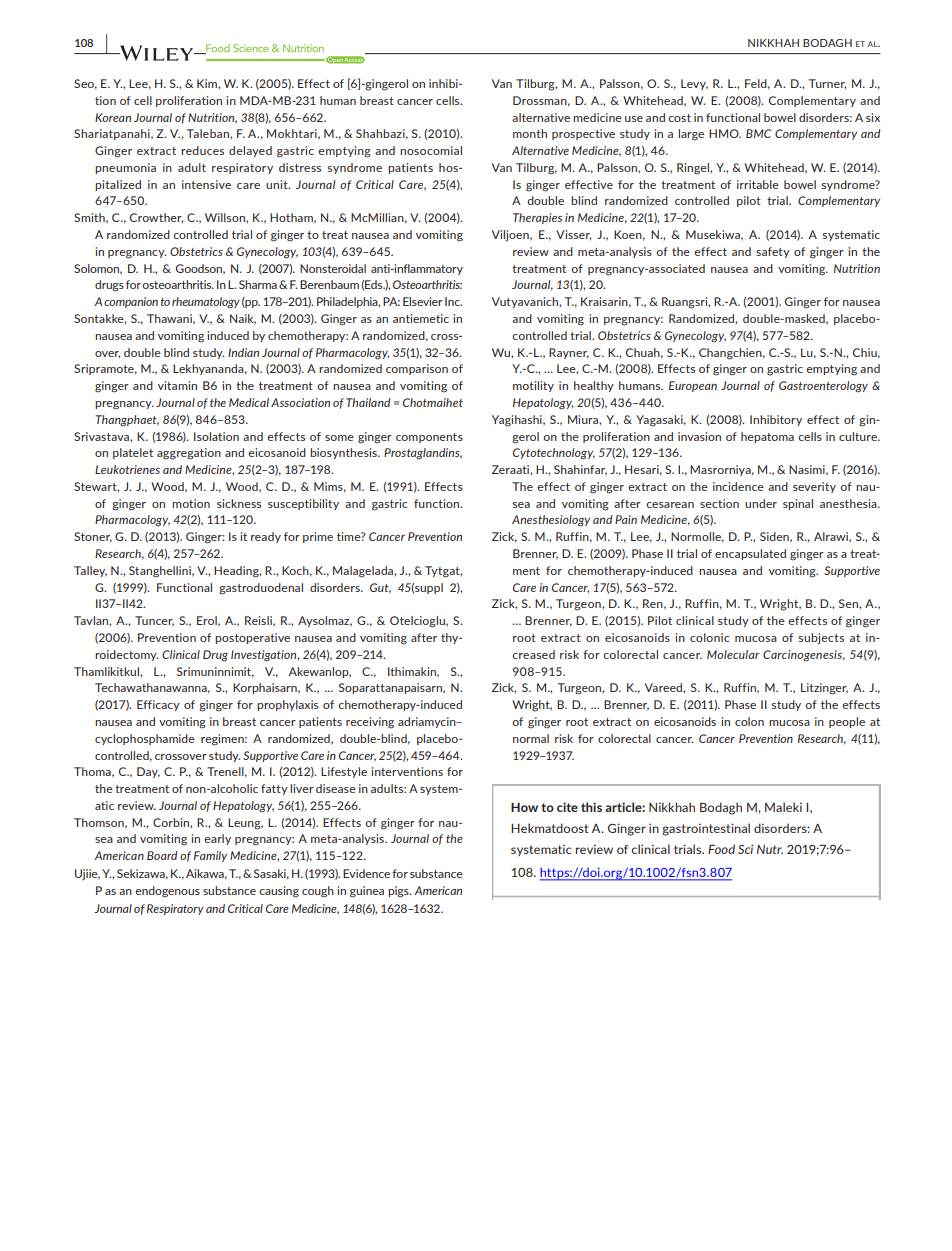  Describe the element at coordinates (210, 856) in the screenshot. I see `Family` at that location.
